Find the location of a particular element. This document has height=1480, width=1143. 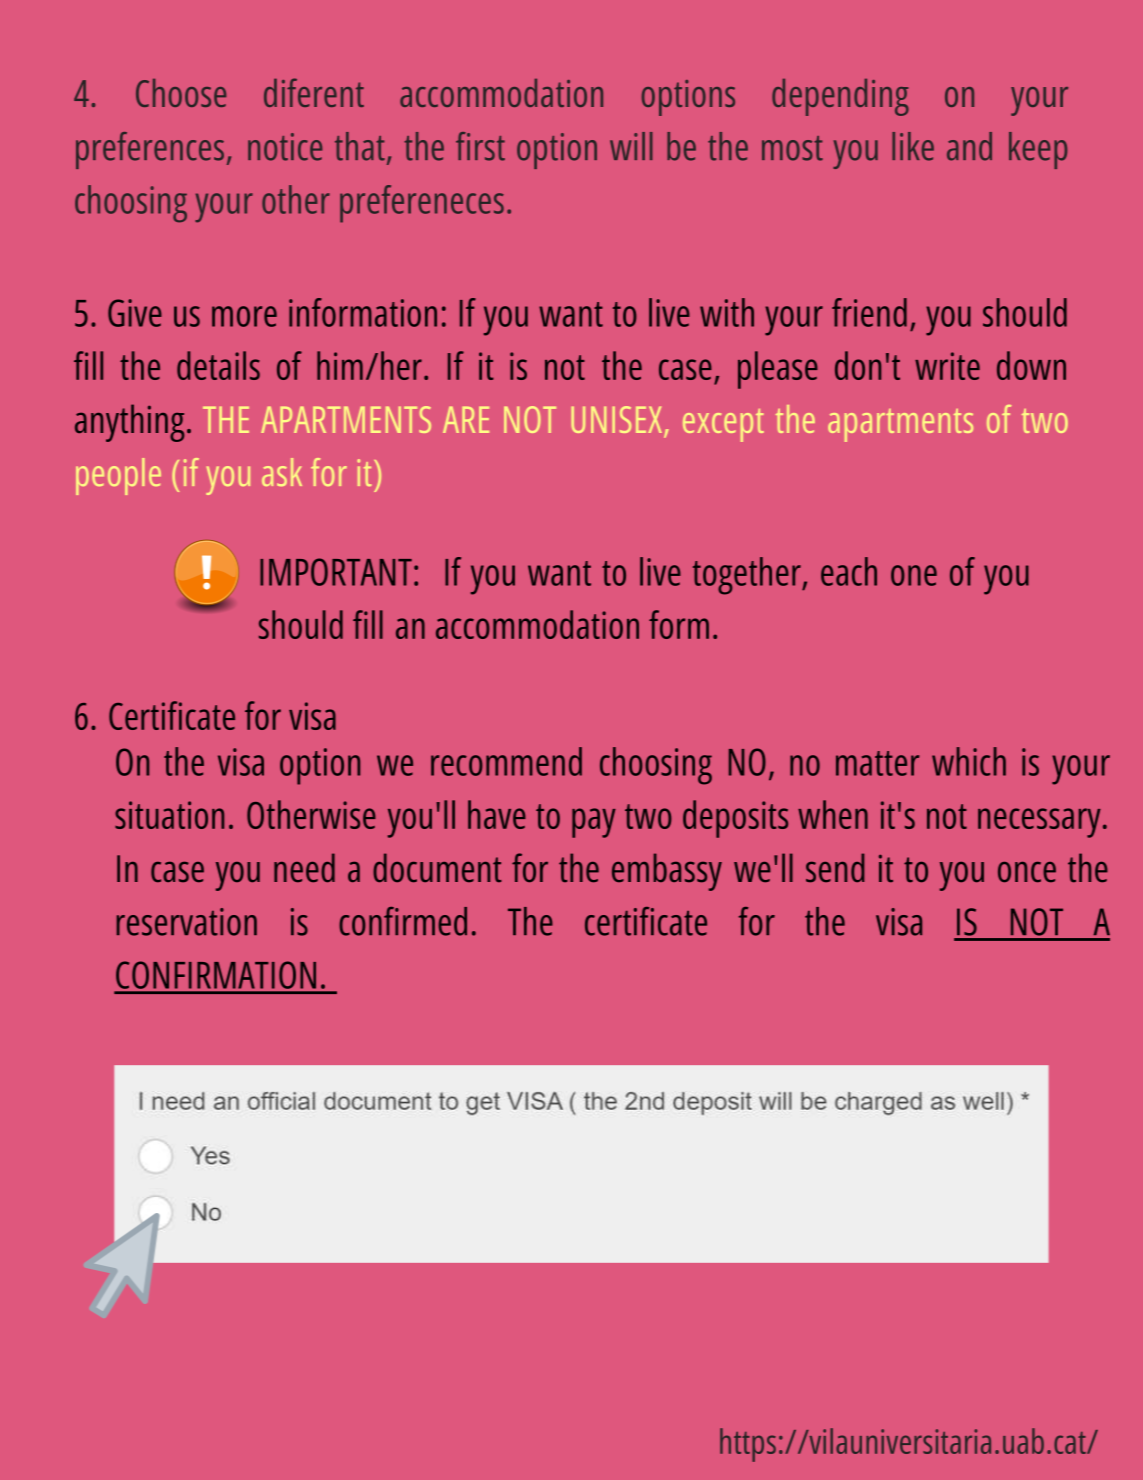

UNISEX is located at coordinates (616, 419).
